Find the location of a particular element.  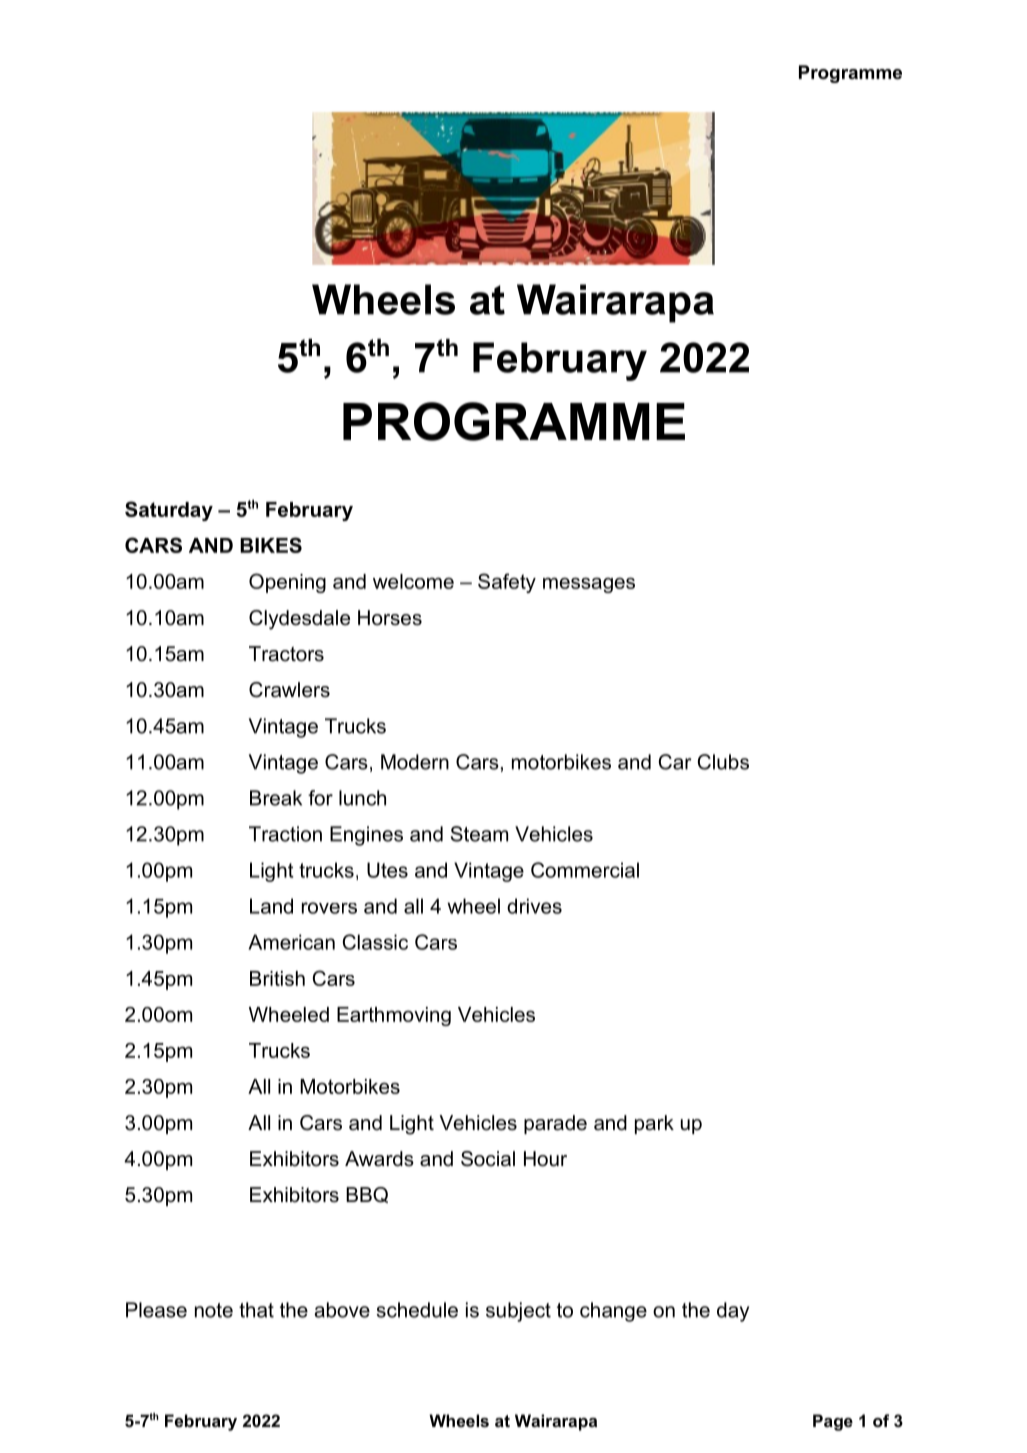

drives is located at coordinates (534, 906).
